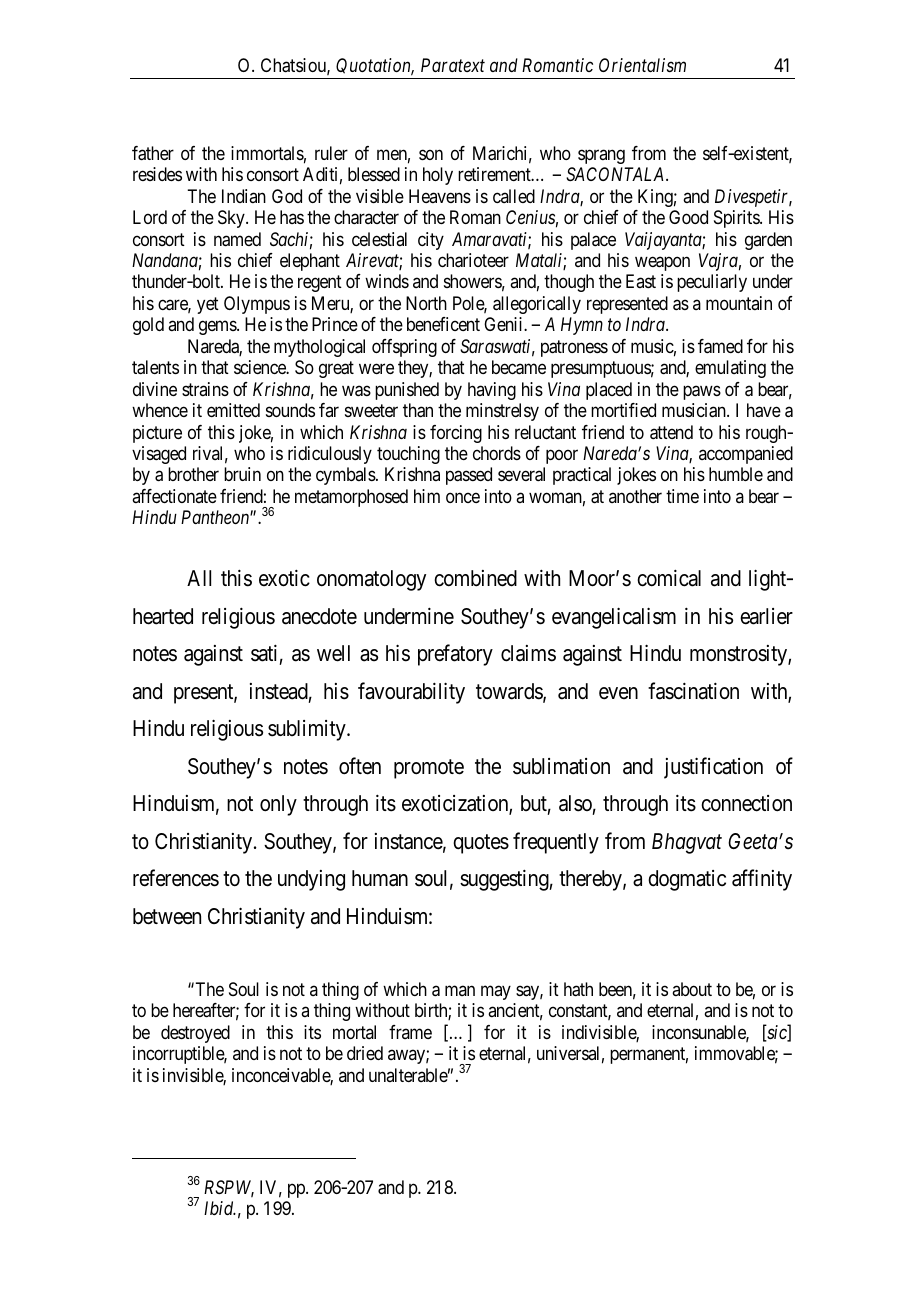 The height and width of the screenshot is (1308, 924). Describe the element at coordinates (153, 153) in the screenshot. I see `father` at that location.
